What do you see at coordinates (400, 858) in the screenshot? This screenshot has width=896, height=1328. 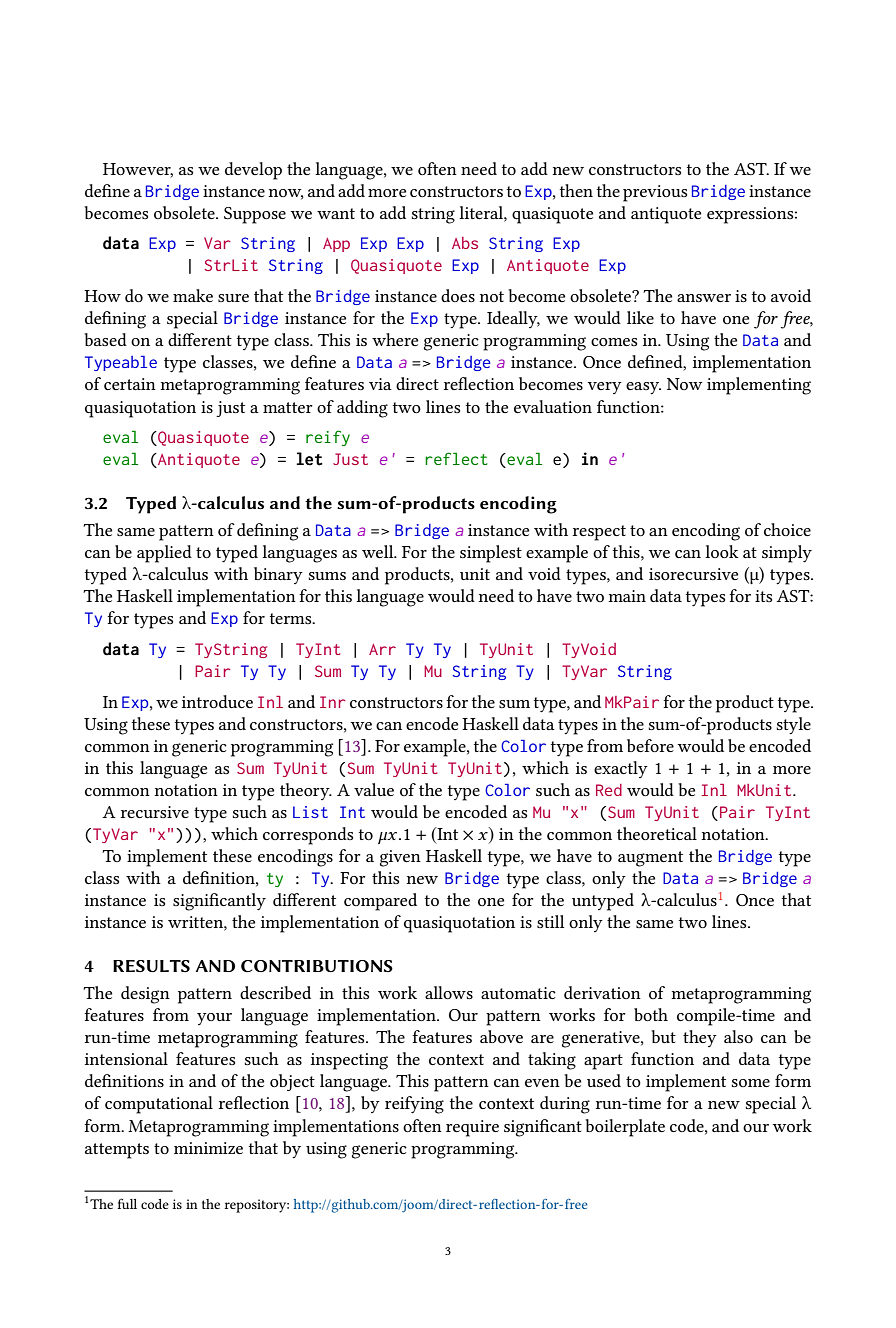 I see `given` at bounding box center [400, 858].
